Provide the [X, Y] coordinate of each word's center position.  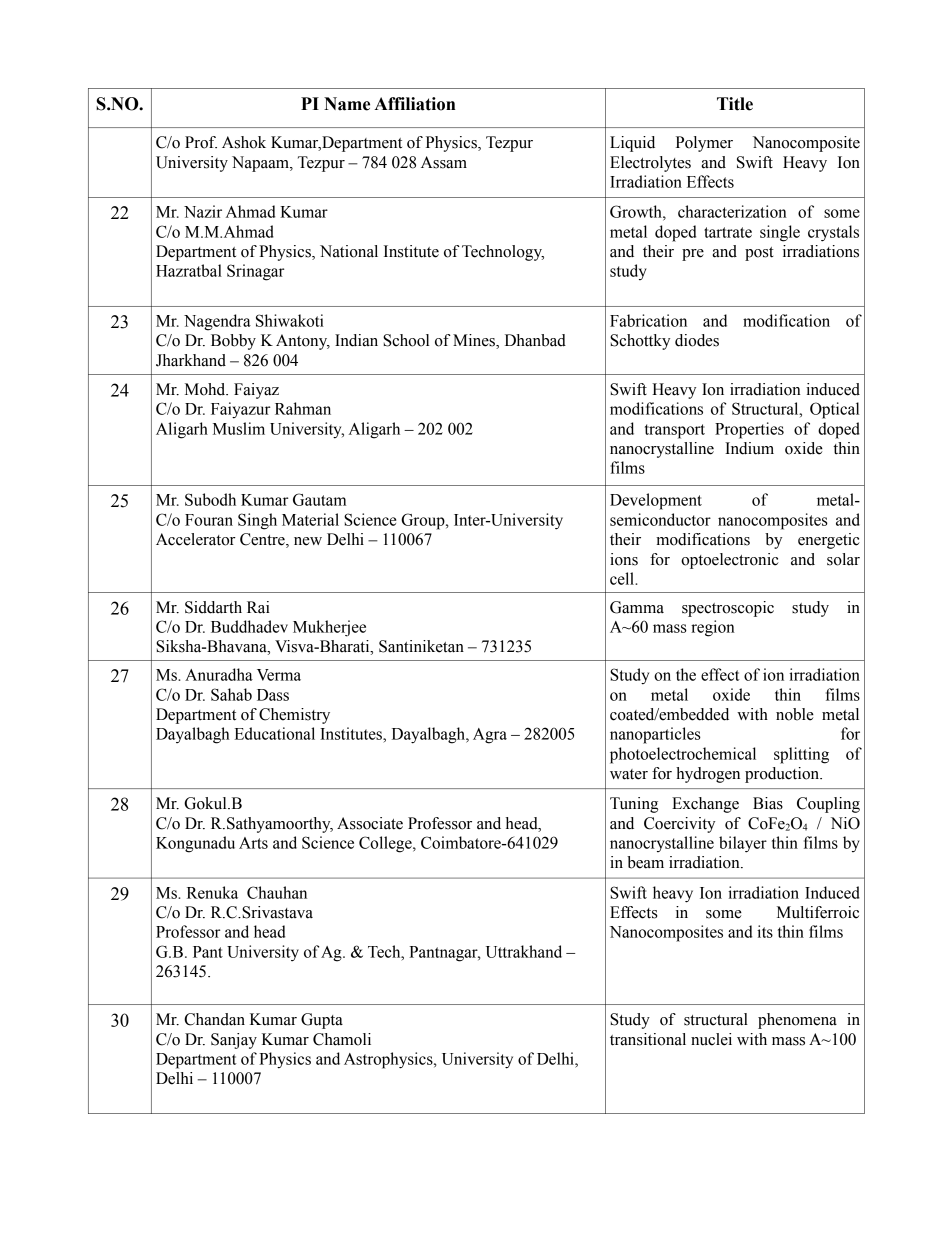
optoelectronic [730, 561]
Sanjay [234, 1041]
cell [623, 578]
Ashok [244, 142]
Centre [263, 540]
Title [735, 104]
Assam [444, 162]
